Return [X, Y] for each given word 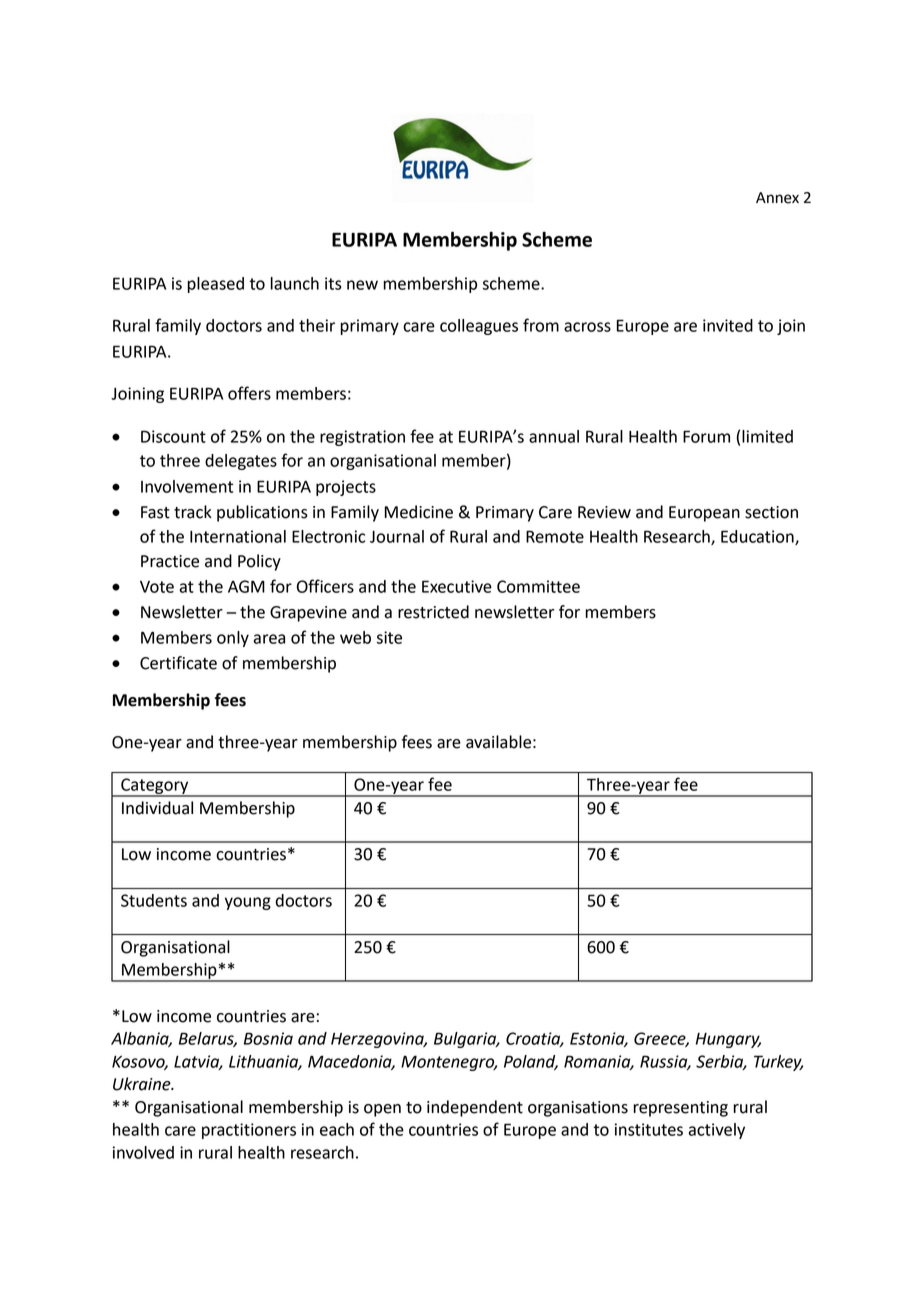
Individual [157, 808]
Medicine [419, 512]
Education [758, 537]
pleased [216, 285]
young [248, 903]
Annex [777, 198]
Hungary [728, 1040]
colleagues [479, 327]
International [238, 536]
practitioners [249, 1131]
